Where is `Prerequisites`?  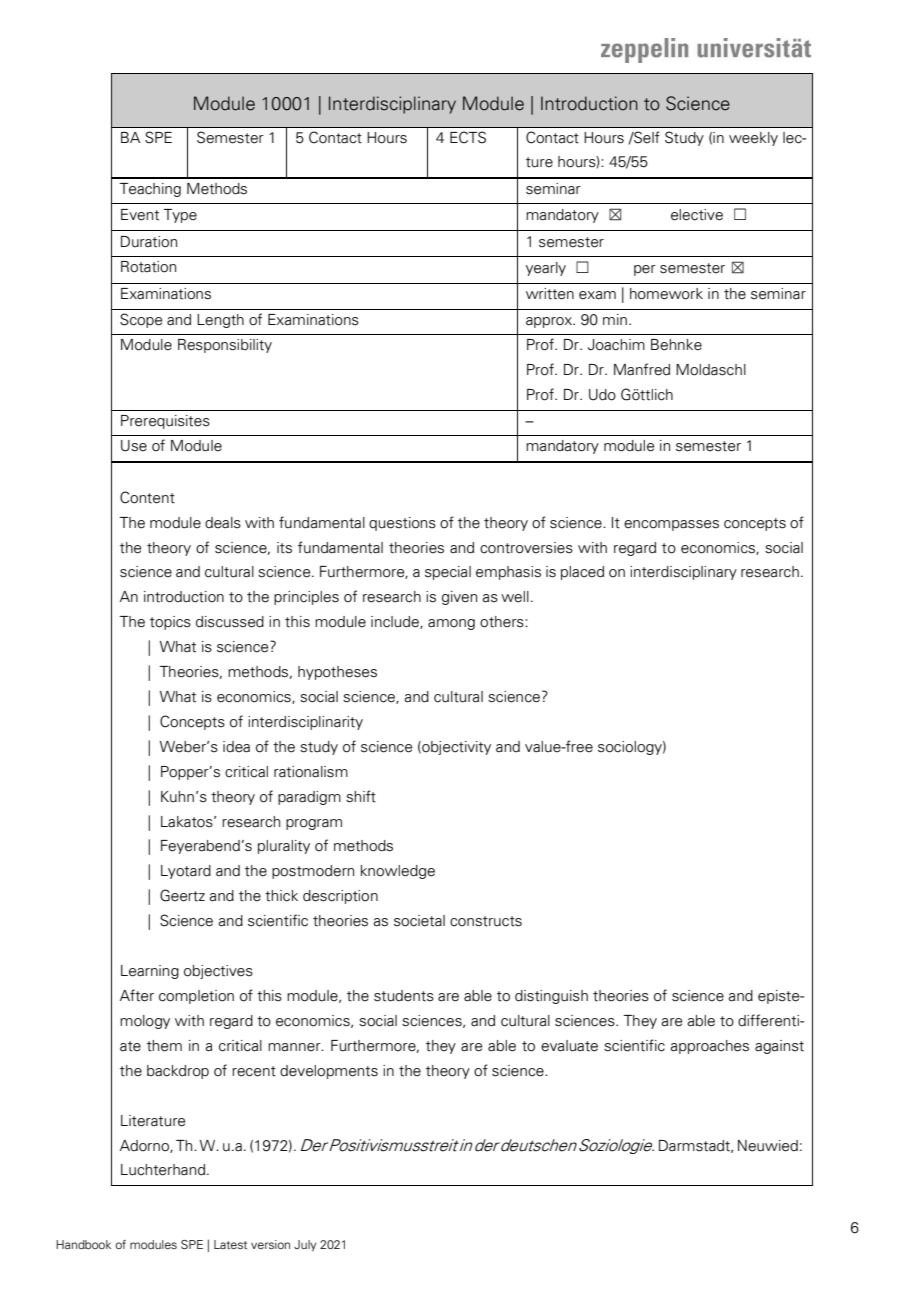
Prerequisites is located at coordinates (165, 422).
